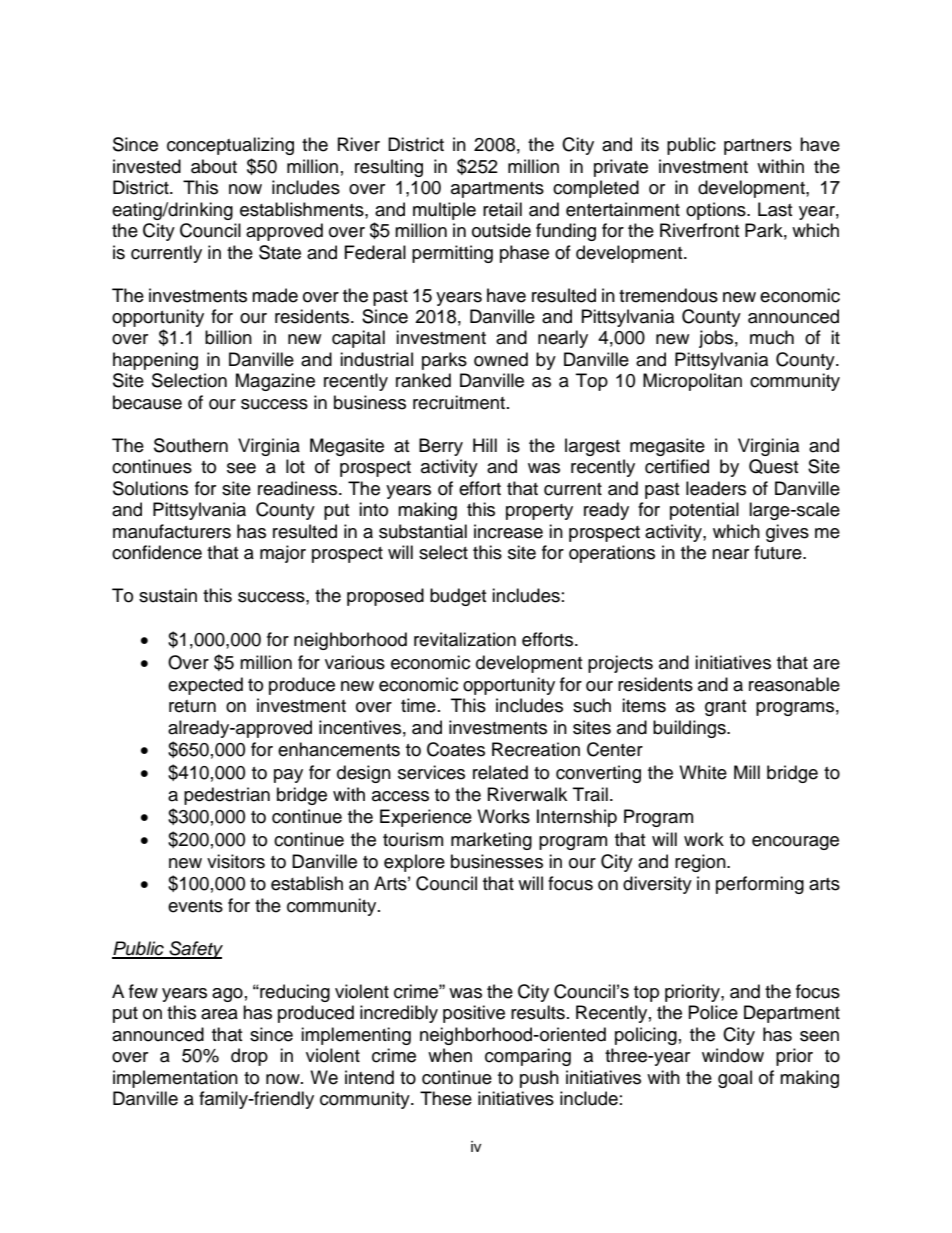 The height and width of the document is (1233, 952). What do you see at coordinates (716, 488) in the document?
I see `leaders` at bounding box center [716, 488].
